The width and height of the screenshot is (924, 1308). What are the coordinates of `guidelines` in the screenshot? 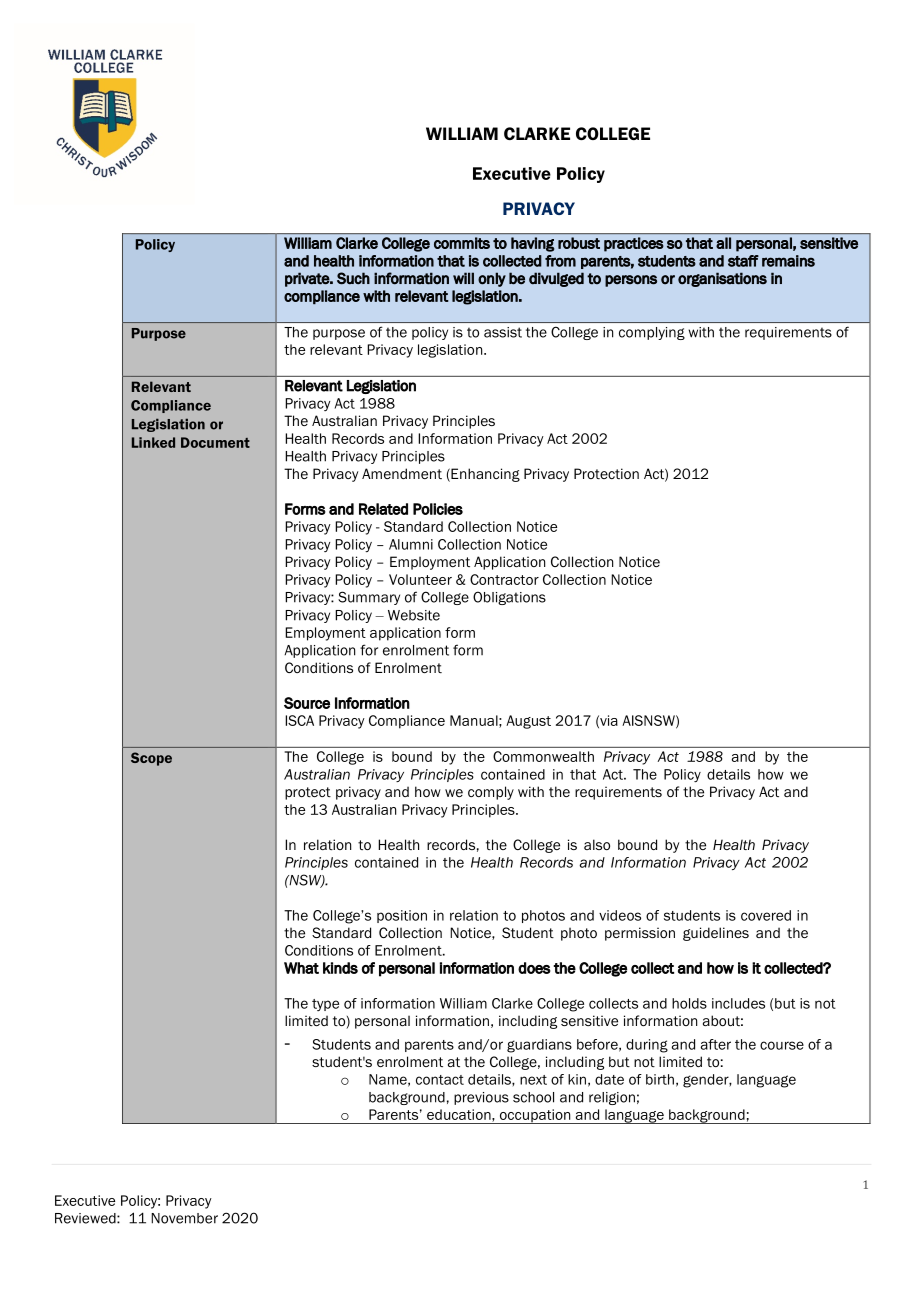 It's located at (716, 934).
